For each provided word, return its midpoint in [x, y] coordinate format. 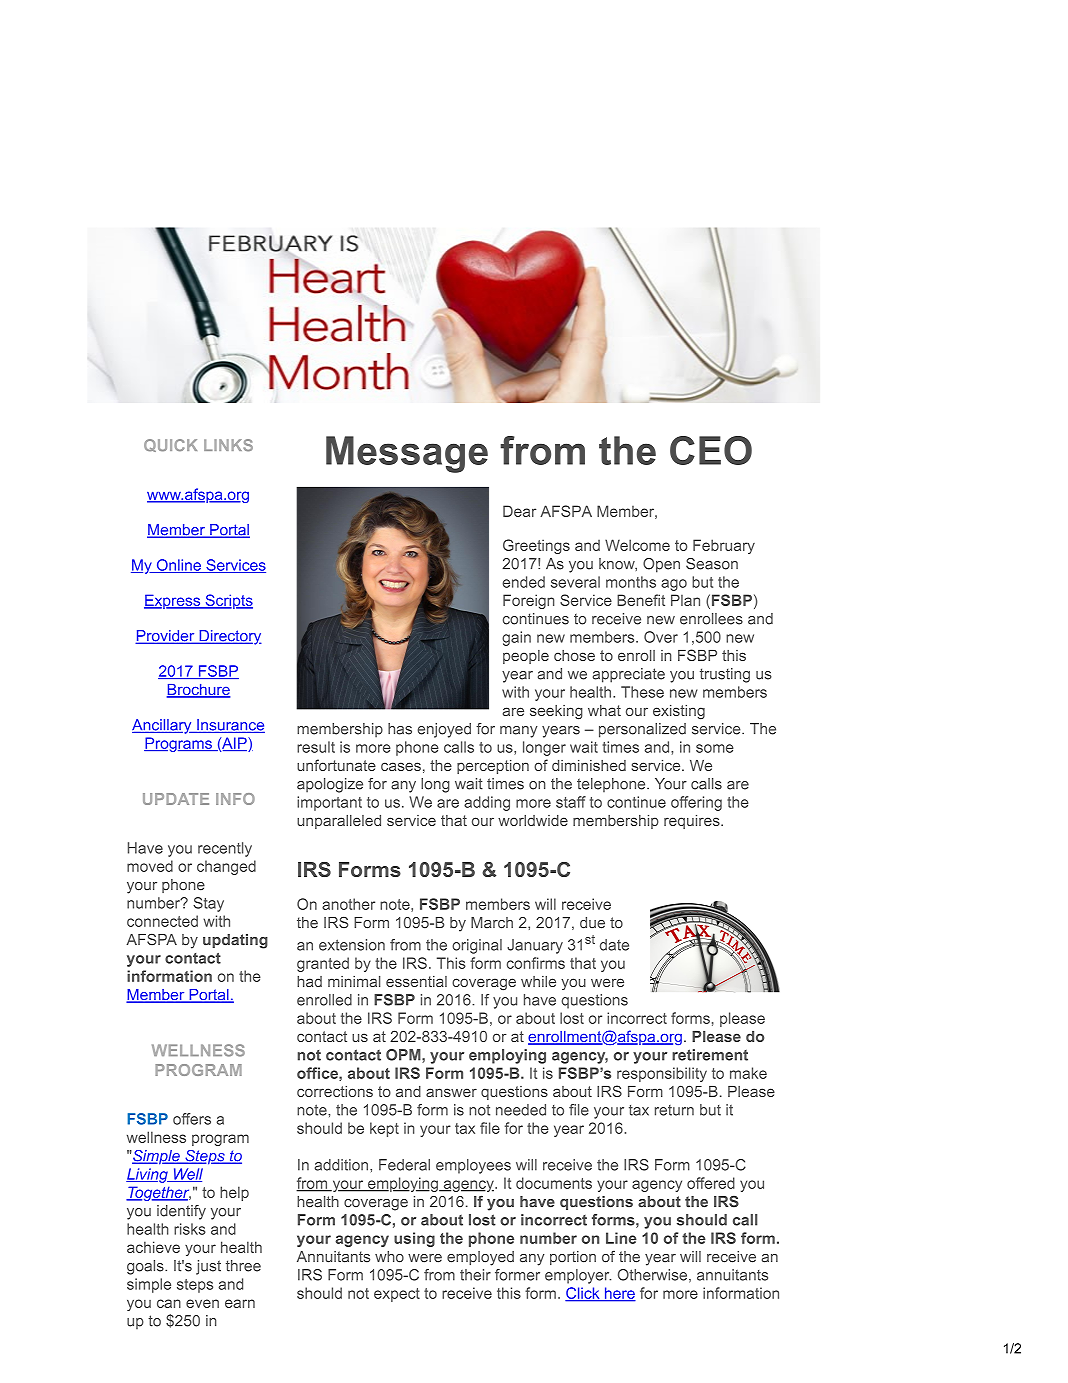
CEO [711, 450]
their [475, 1275]
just [208, 1267]
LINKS [228, 445]
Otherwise [652, 1275]
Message [407, 454]
